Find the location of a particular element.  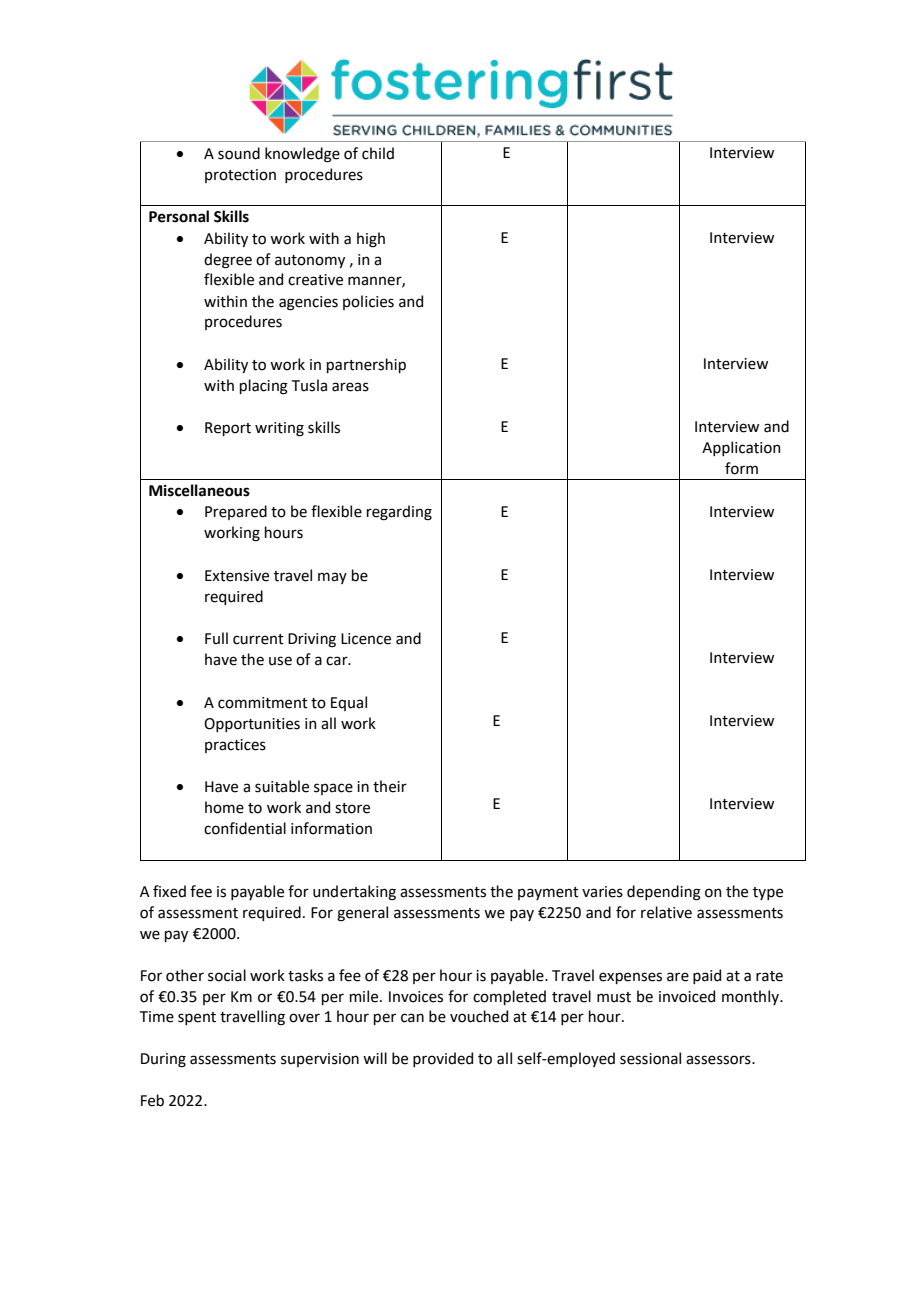

During is located at coordinates (163, 1060).
